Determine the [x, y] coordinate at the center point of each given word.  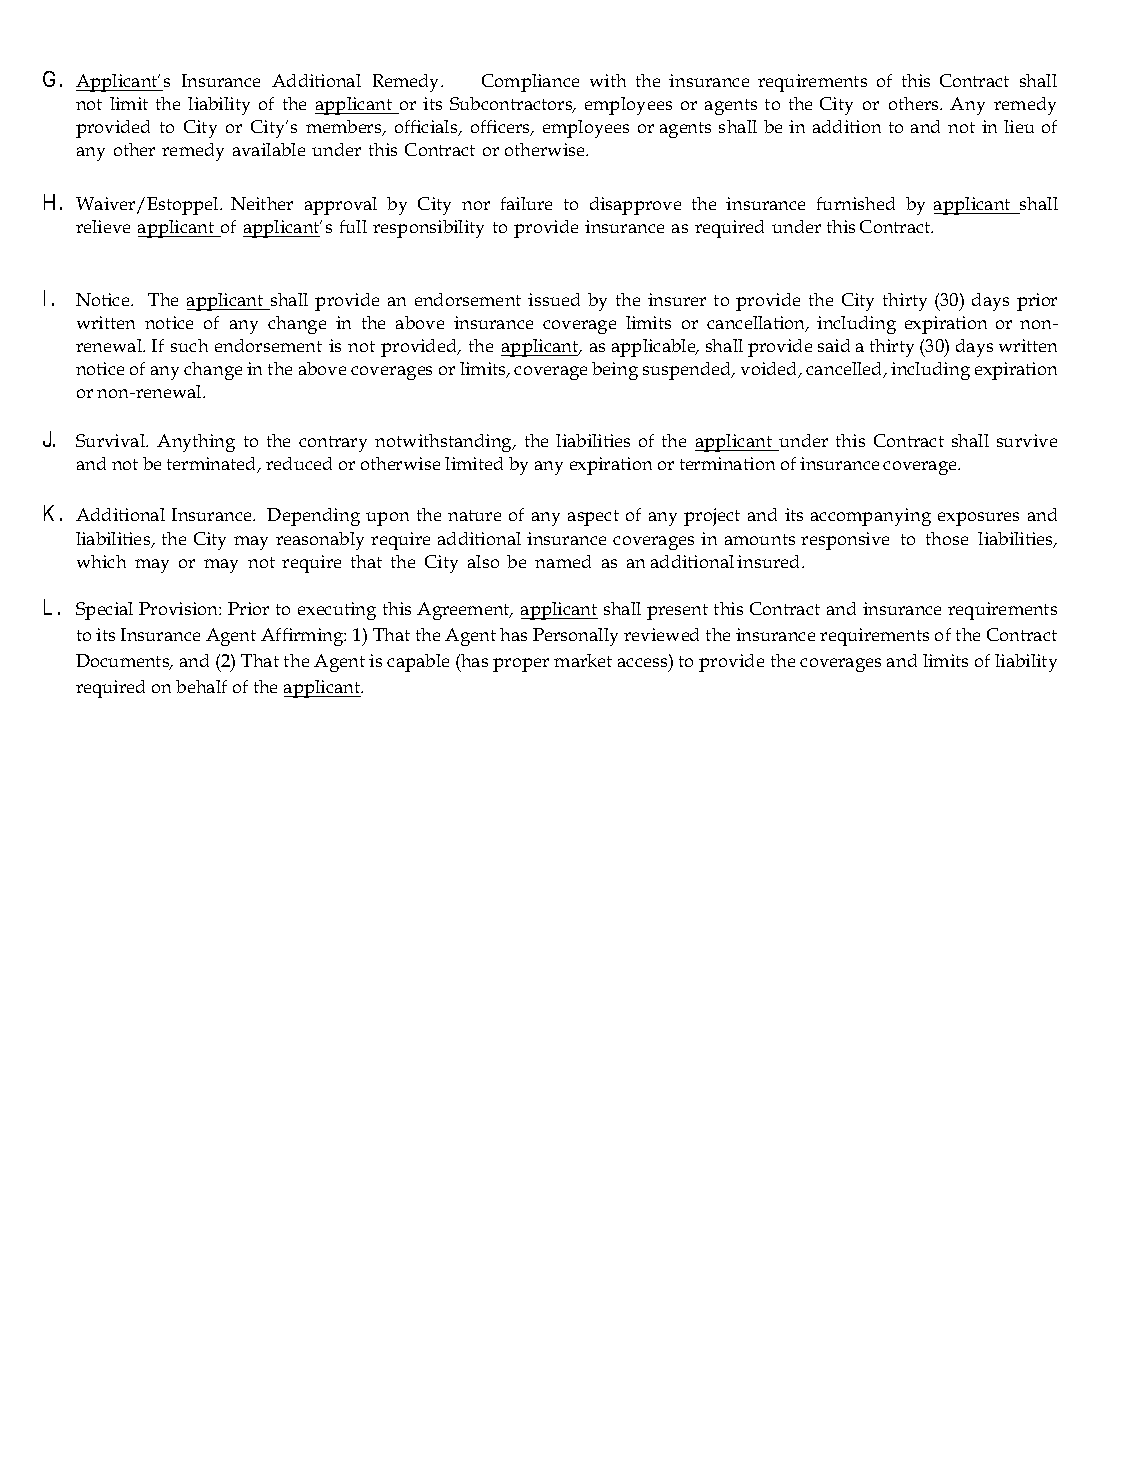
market [583, 660]
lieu [1019, 126]
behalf [201, 686]
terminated [213, 465]
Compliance [530, 83]
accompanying [871, 517]
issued [554, 299]
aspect [593, 518]
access [642, 662]
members [345, 128]
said [834, 345]
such [189, 345]
